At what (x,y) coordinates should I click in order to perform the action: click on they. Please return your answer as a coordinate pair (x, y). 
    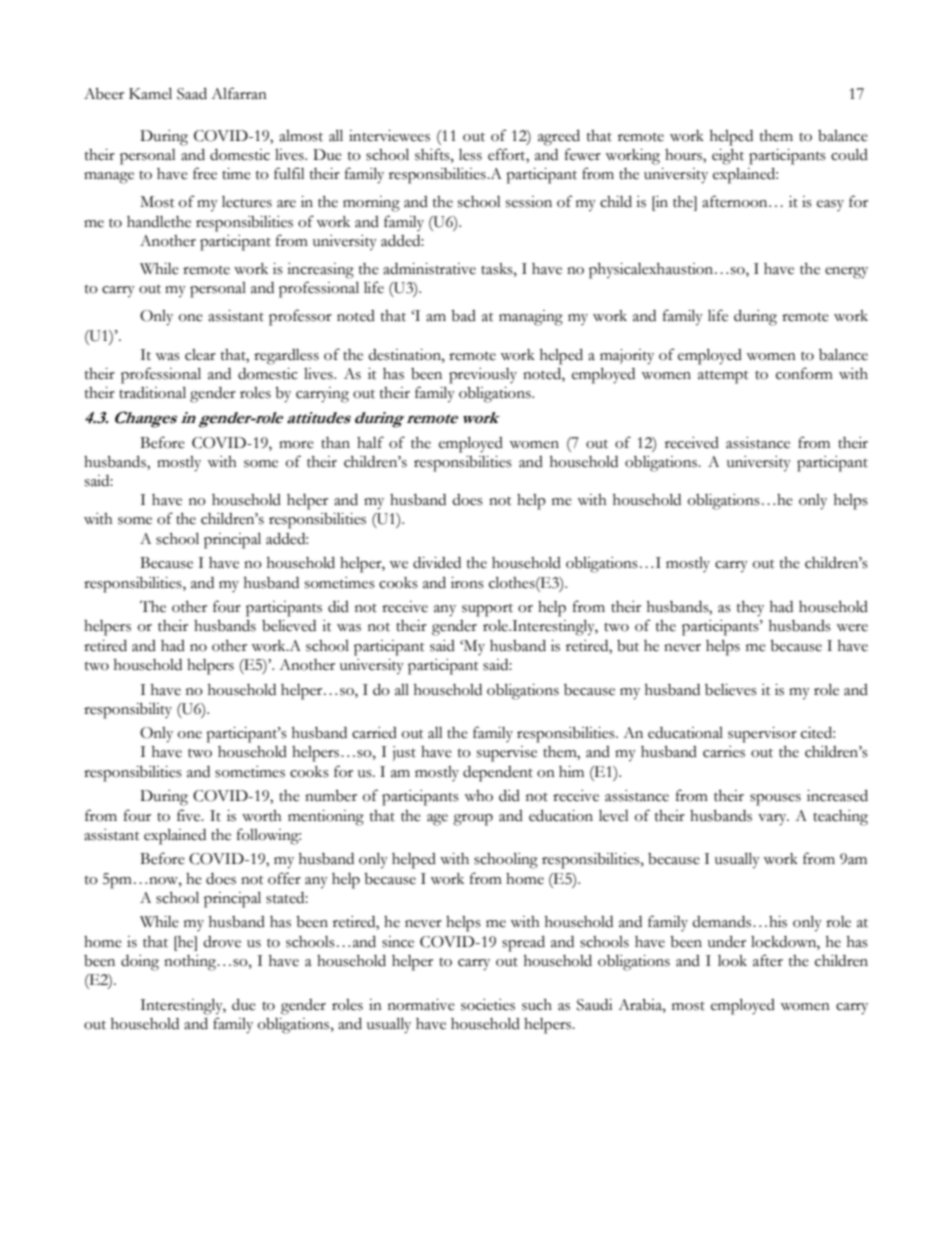
    Looking at the image, I should click on (750, 609).
